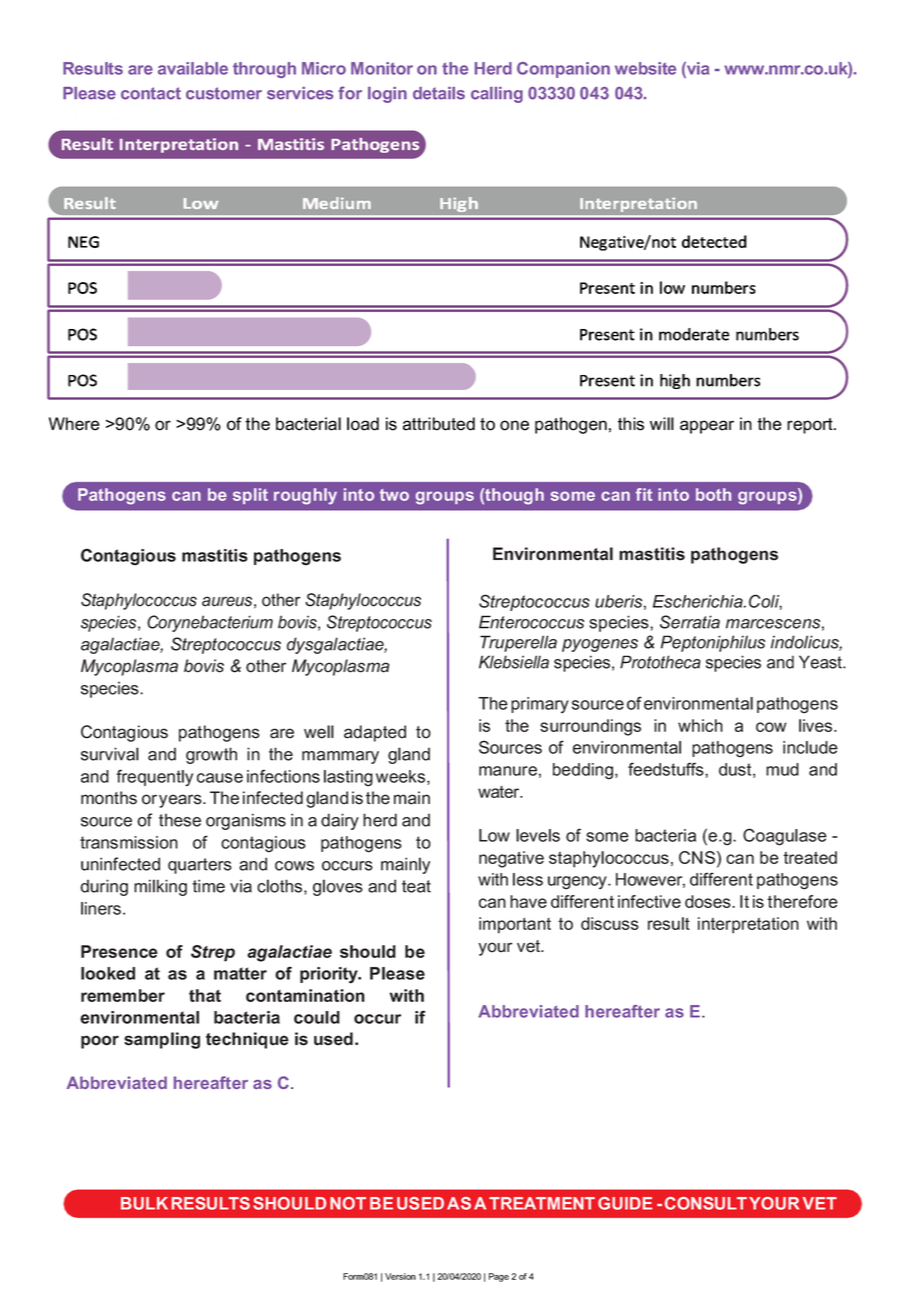  Describe the element at coordinates (400, 1276) in the screenshot. I see `Version` at that location.
